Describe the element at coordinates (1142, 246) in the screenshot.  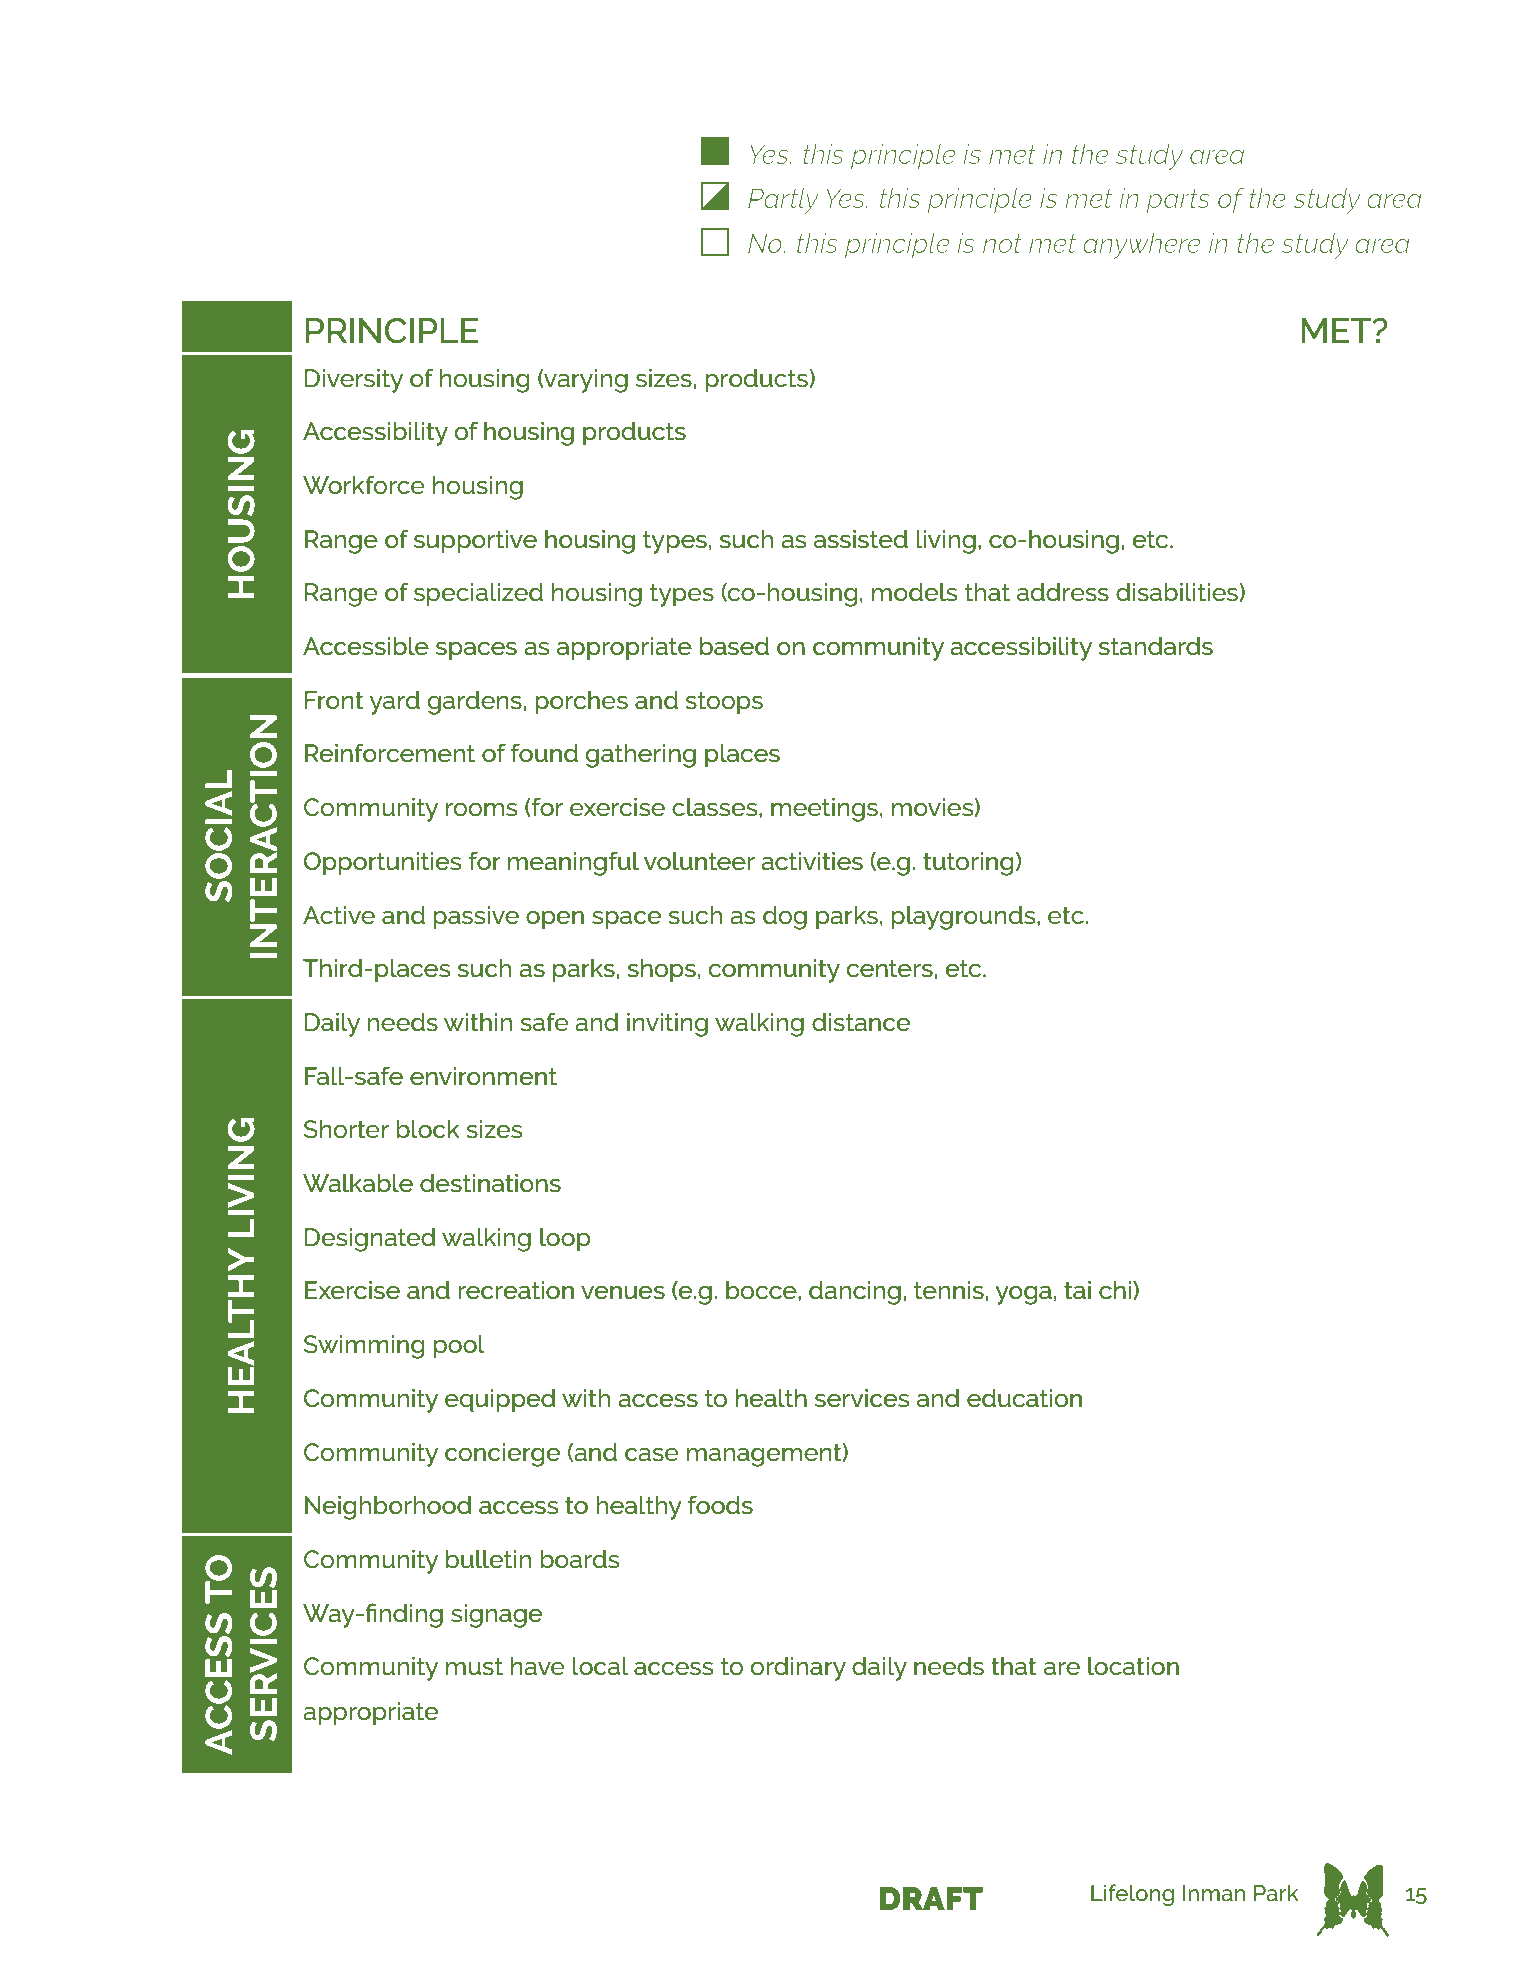
I see `anywhere` at that location.
